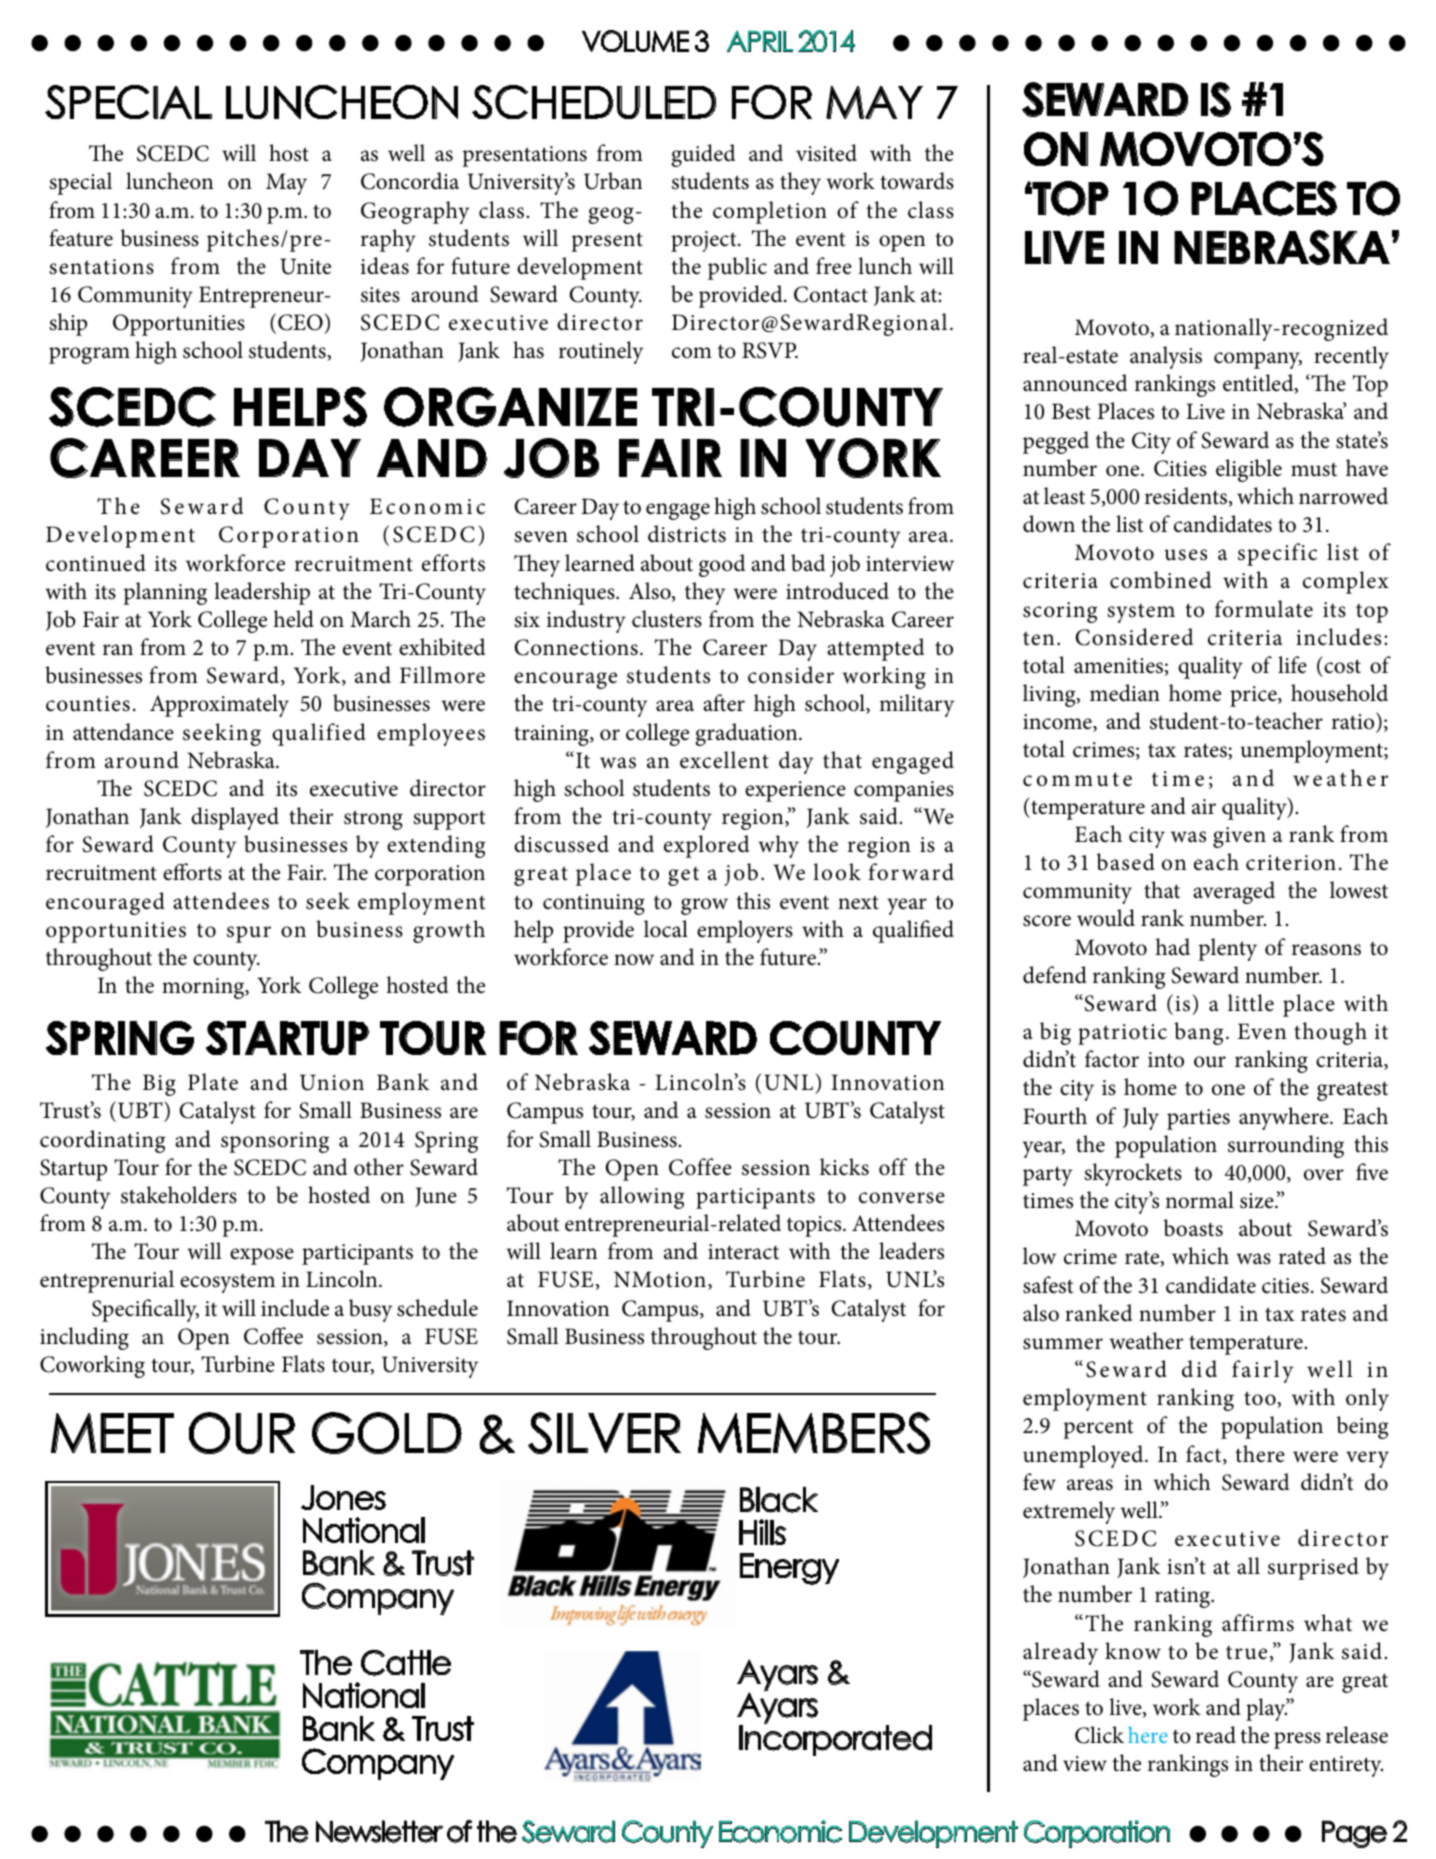 The width and height of the screenshot is (1436, 1859). What do you see at coordinates (1227, 949) in the screenshot?
I see `plenty` at bounding box center [1227, 949].
